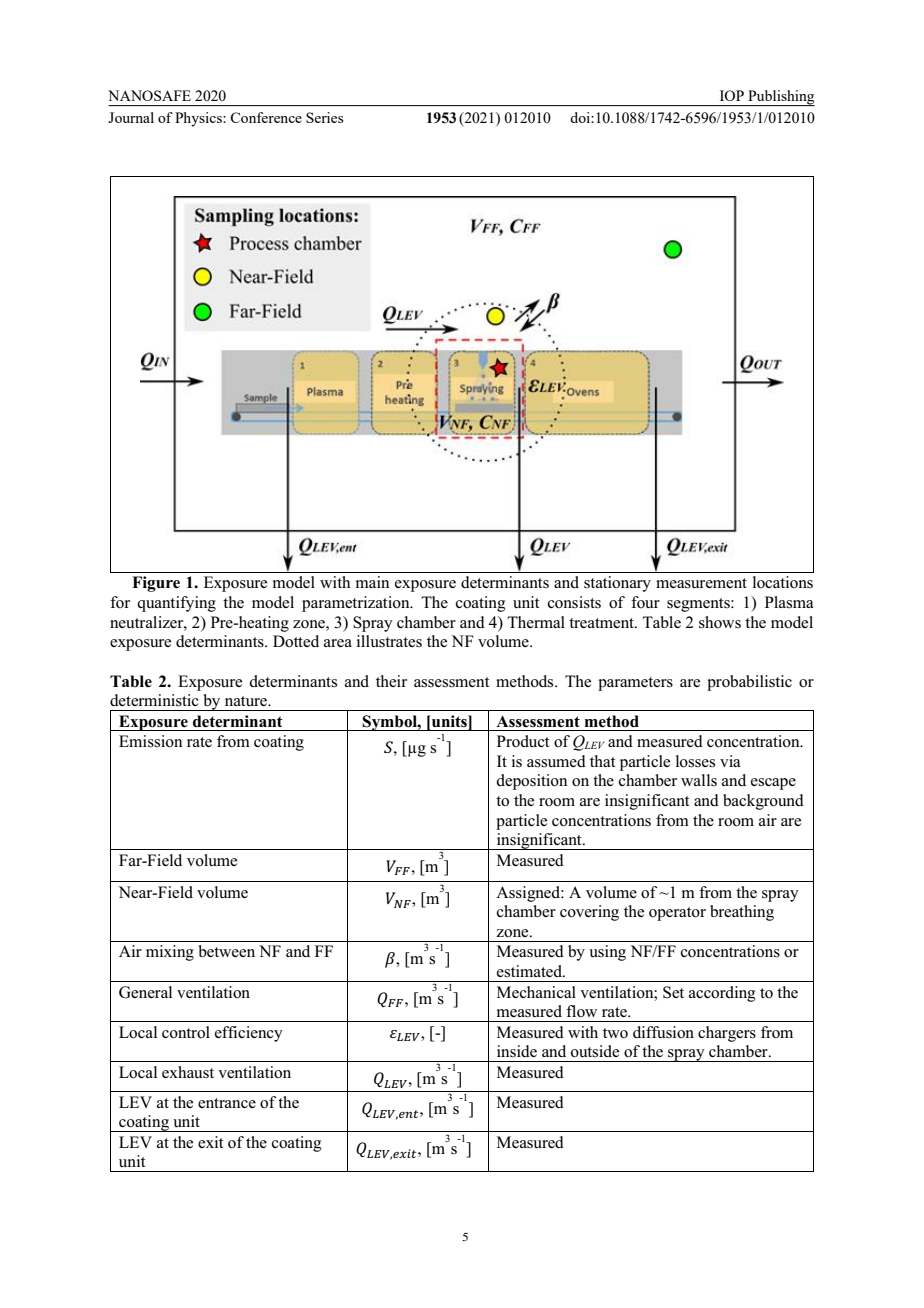 The height and width of the screenshot is (1308, 924). What do you see at coordinates (517, 1051) in the screenshot?
I see `inside` at bounding box center [517, 1051].
